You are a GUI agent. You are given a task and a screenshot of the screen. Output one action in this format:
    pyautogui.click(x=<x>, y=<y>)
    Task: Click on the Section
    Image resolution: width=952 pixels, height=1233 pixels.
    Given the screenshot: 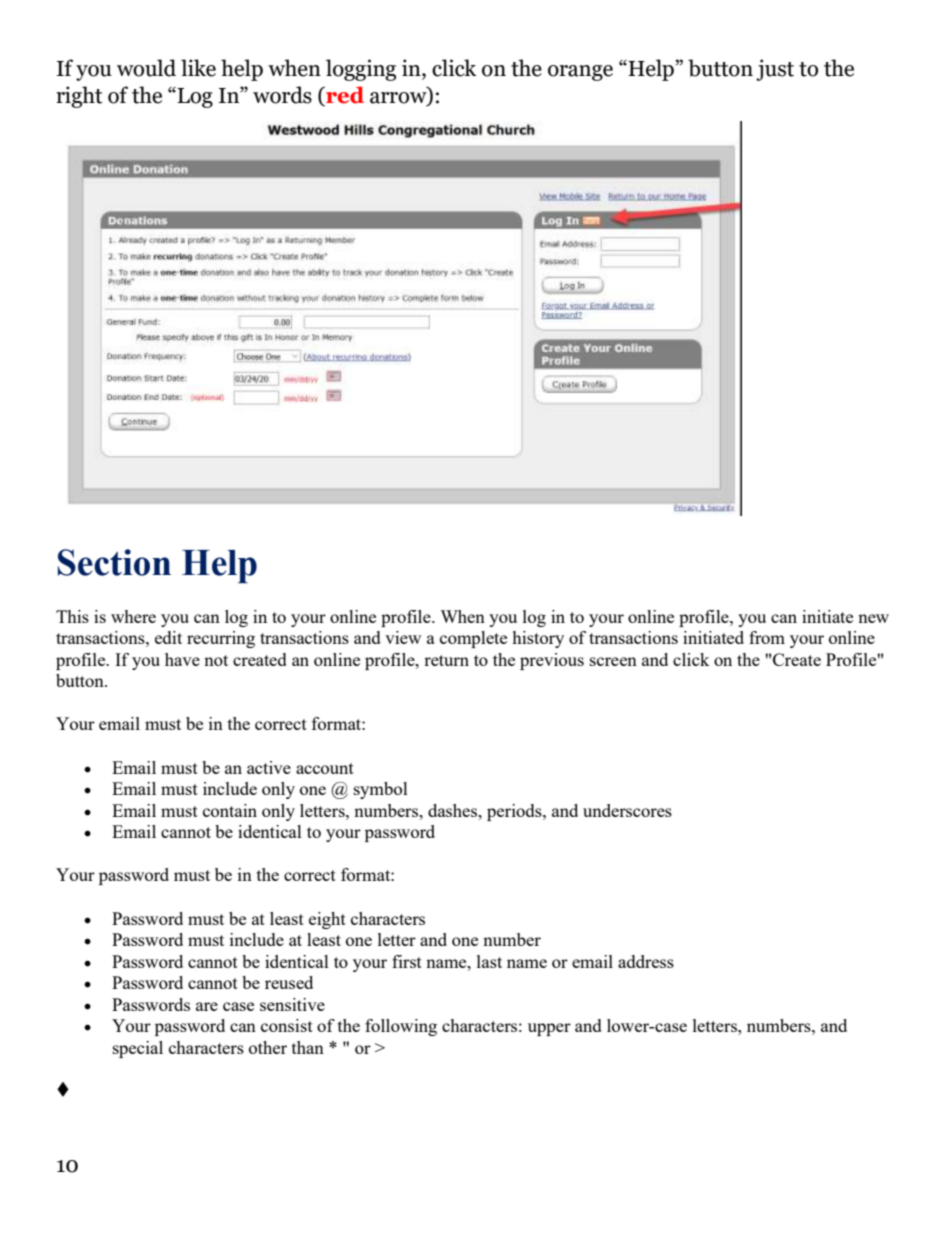 What is the action you would take?
    pyautogui.click(x=114, y=562)
